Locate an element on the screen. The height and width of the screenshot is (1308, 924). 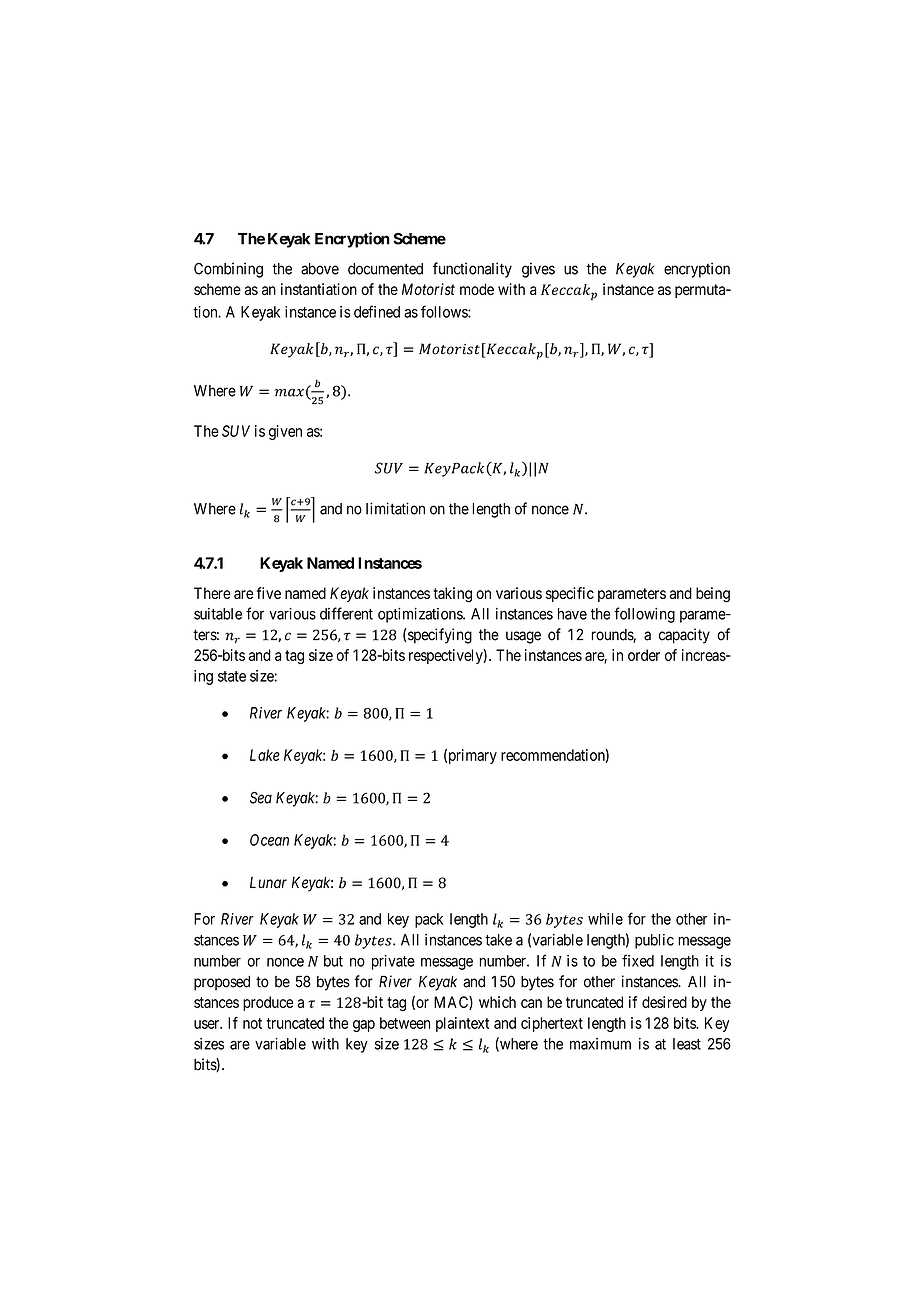
five is located at coordinates (269, 593).
